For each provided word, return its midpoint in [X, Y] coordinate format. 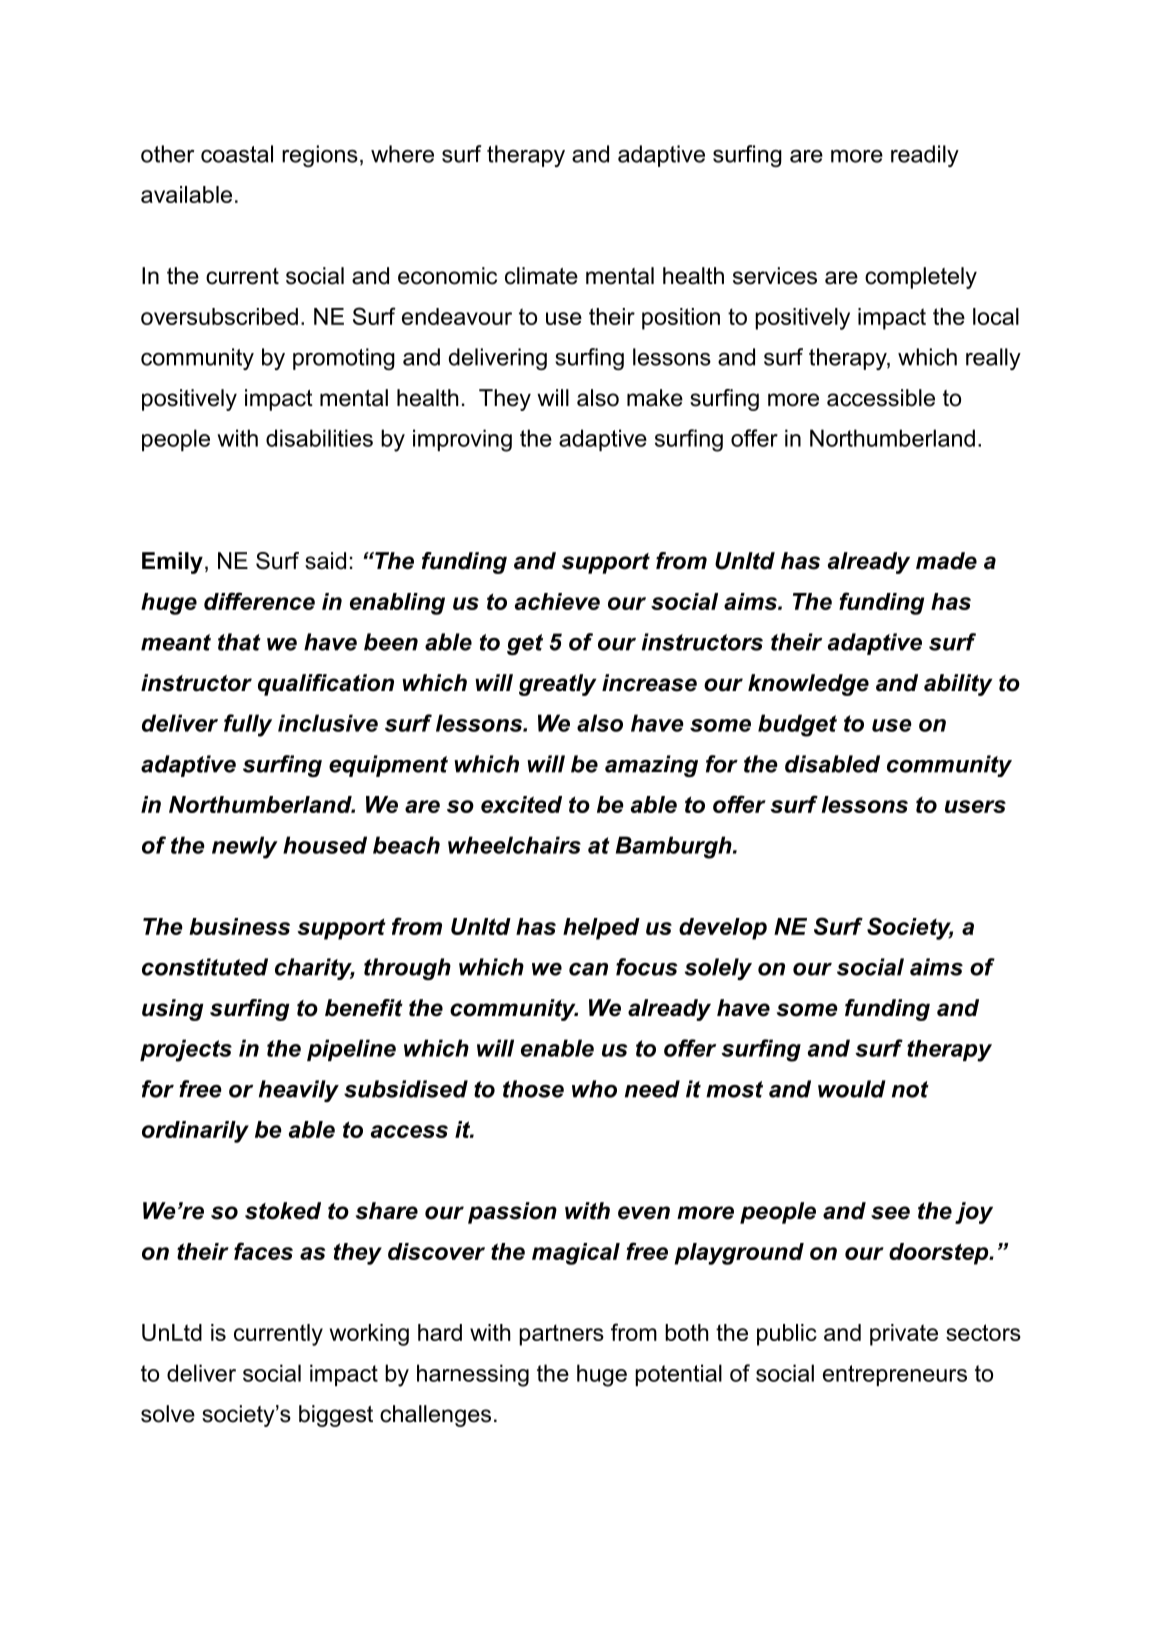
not [910, 1089]
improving [462, 440]
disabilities [319, 438]
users [975, 806]
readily [925, 156]
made [946, 561]
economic [447, 276]
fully [248, 725]
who [594, 1089]
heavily [299, 1091]
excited [521, 804]
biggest [336, 1416]
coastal [237, 154]
